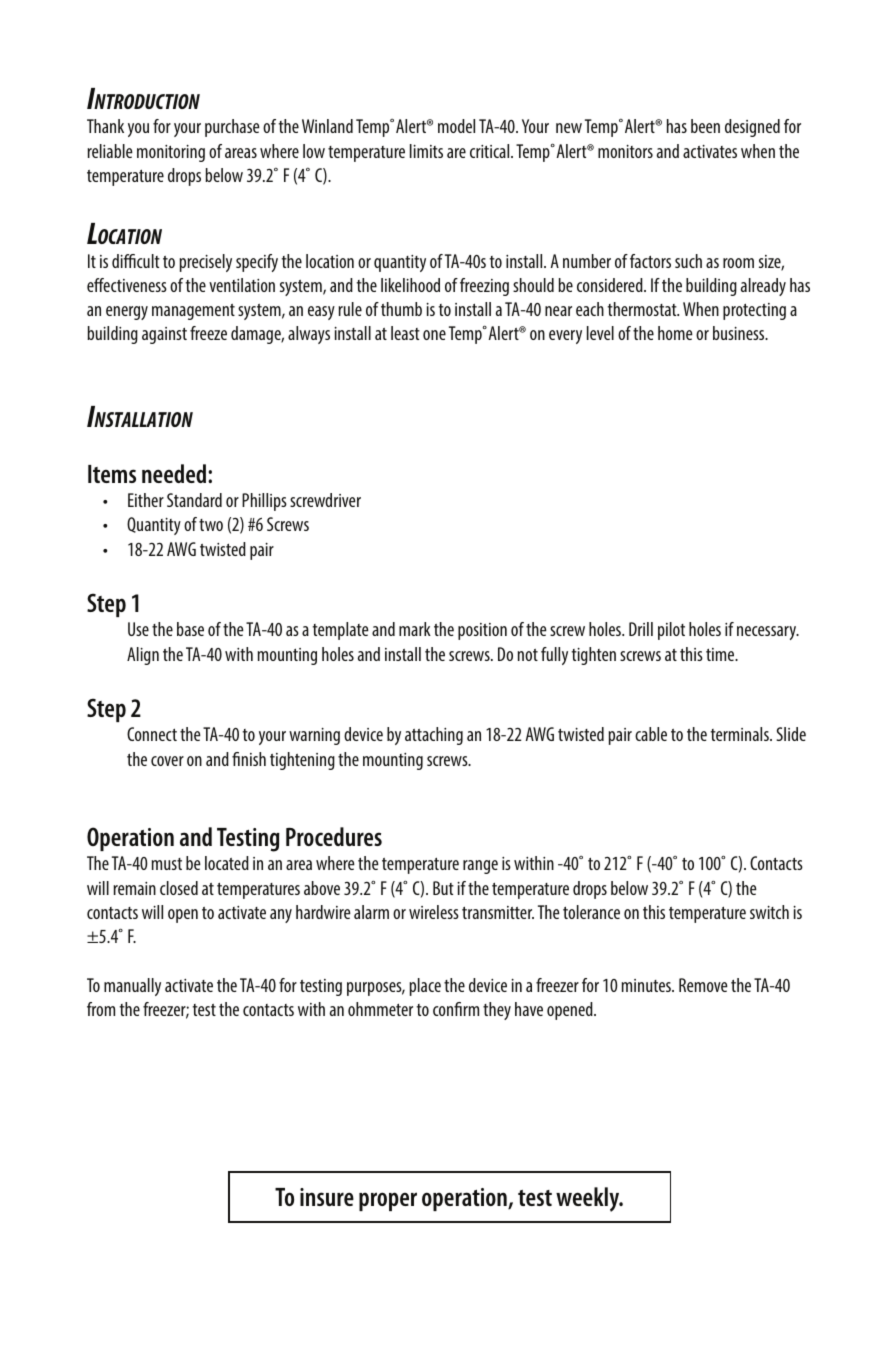 This image has width=887, height=1372. I want to click on Standard, so click(194, 500).
